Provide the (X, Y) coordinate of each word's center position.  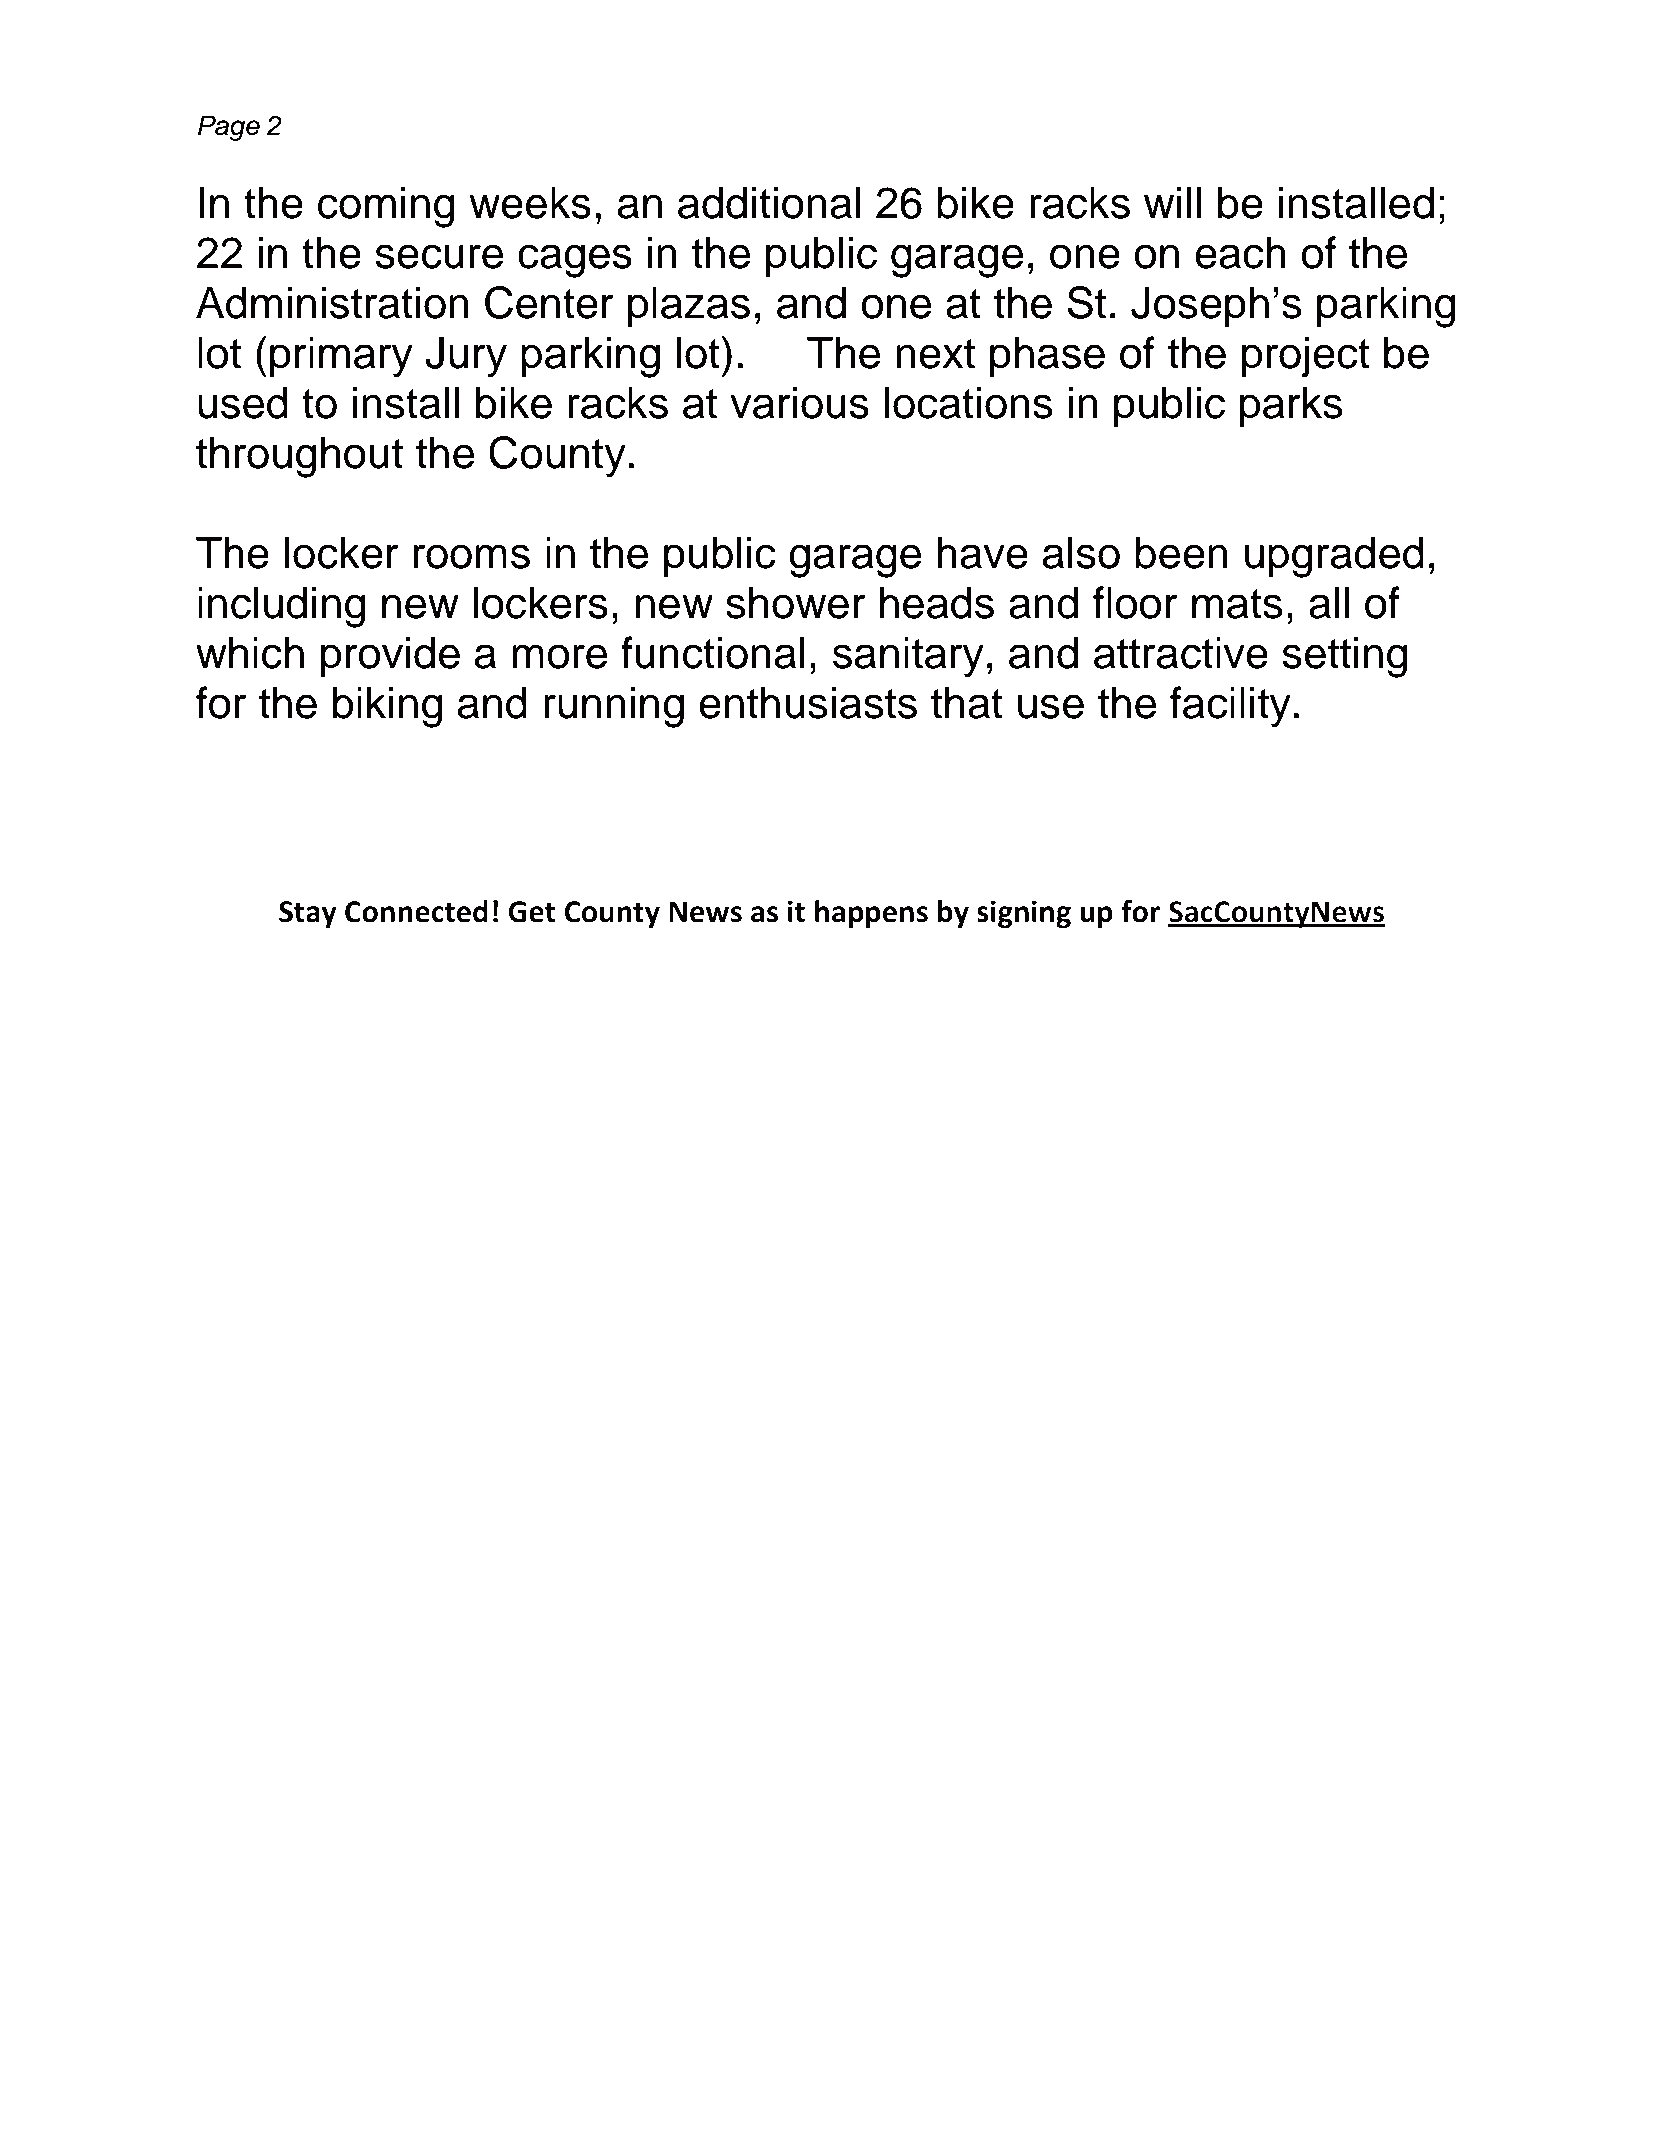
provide (390, 657)
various (799, 403)
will (1172, 202)
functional (712, 652)
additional (769, 203)
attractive (1181, 653)
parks (1291, 407)
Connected (416, 911)
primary (341, 357)
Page (229, 128)
